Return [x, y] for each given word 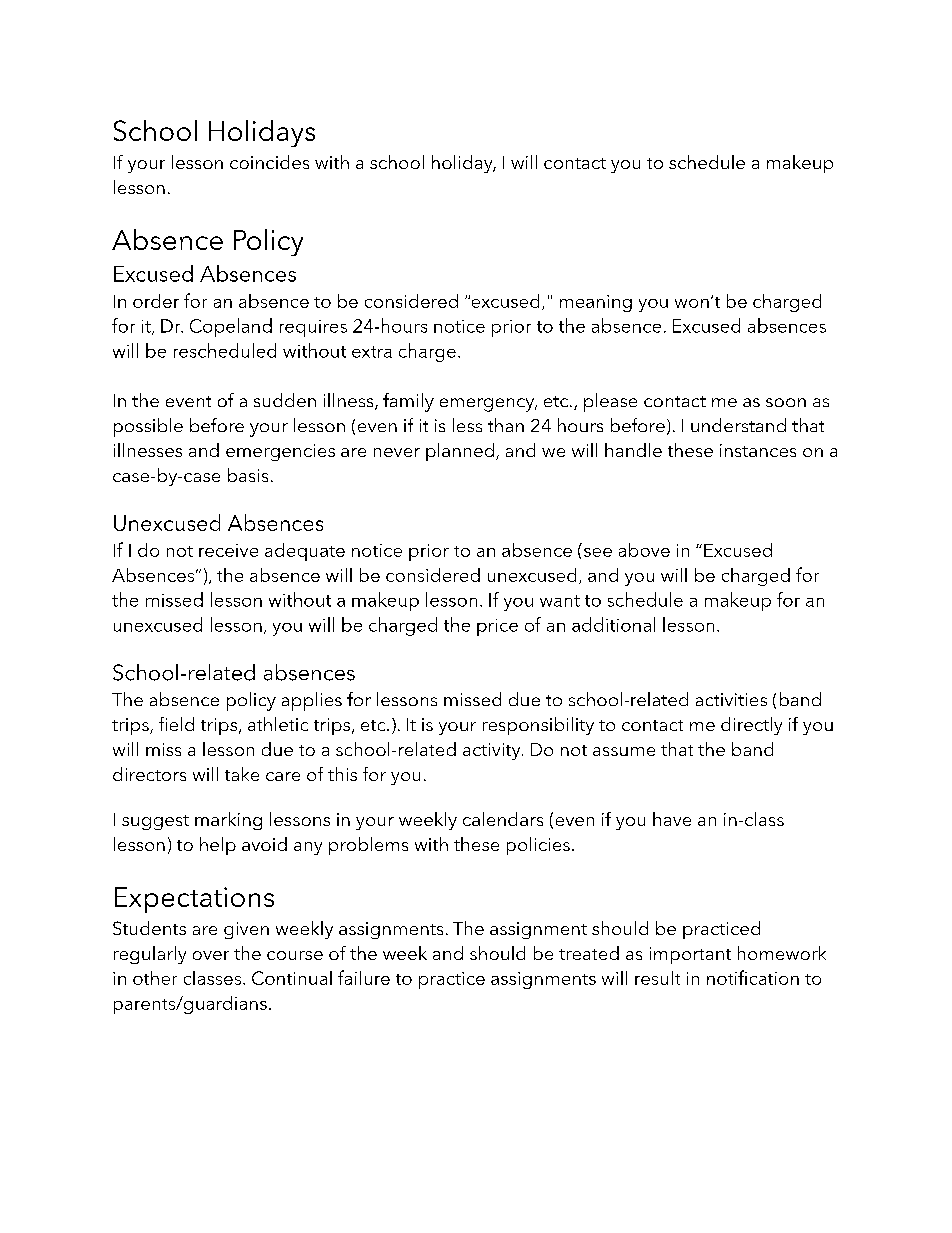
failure [364, 977]
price [497, 627]
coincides [269, 162]
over [211, 955]
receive [228, 550]
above [644, 550]
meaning [596, 303]
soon [786, 402]
